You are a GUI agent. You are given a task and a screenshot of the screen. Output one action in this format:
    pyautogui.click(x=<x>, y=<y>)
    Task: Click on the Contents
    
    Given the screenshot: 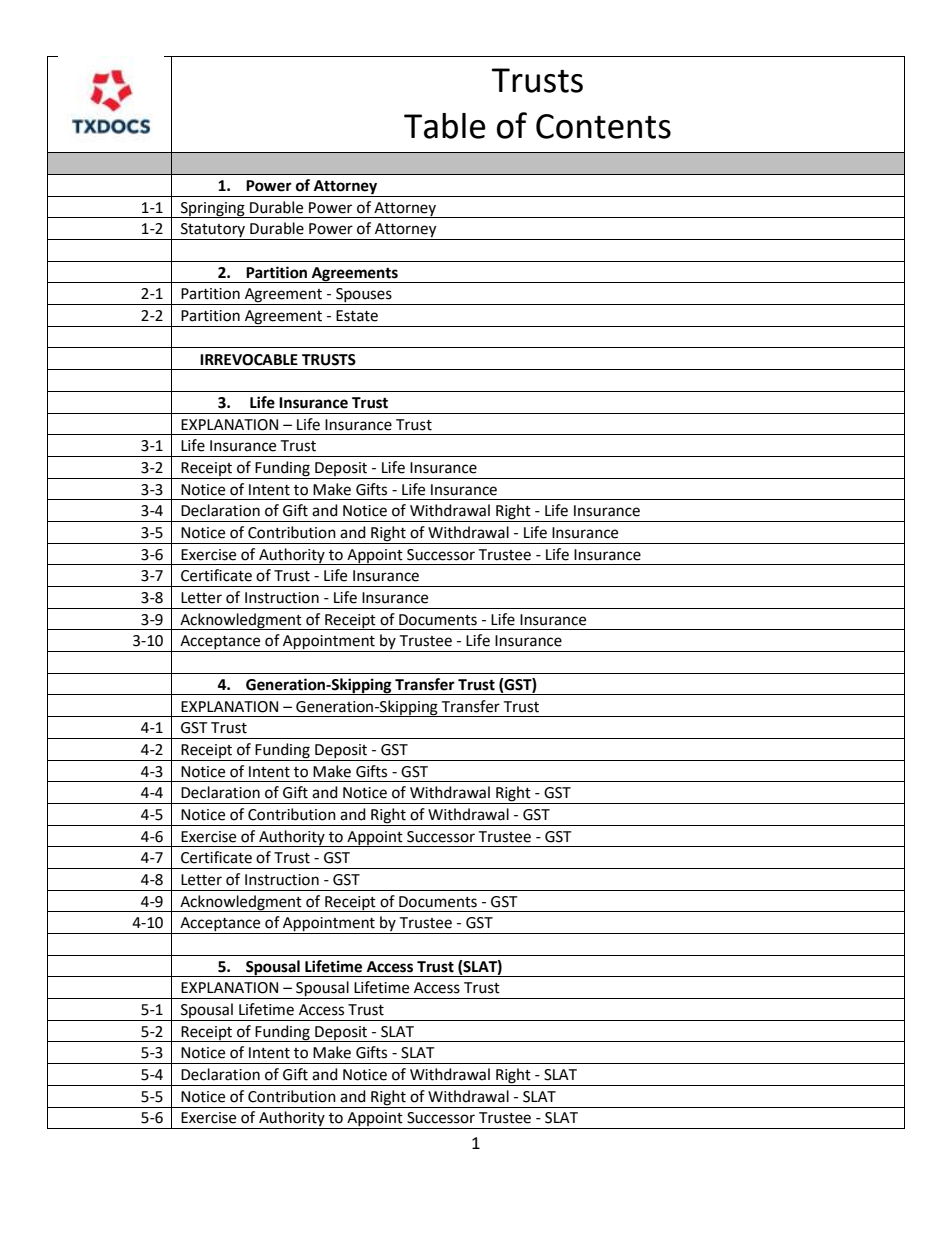 What is the action you would take?
    pyautogui.click(x=603, y=126)
